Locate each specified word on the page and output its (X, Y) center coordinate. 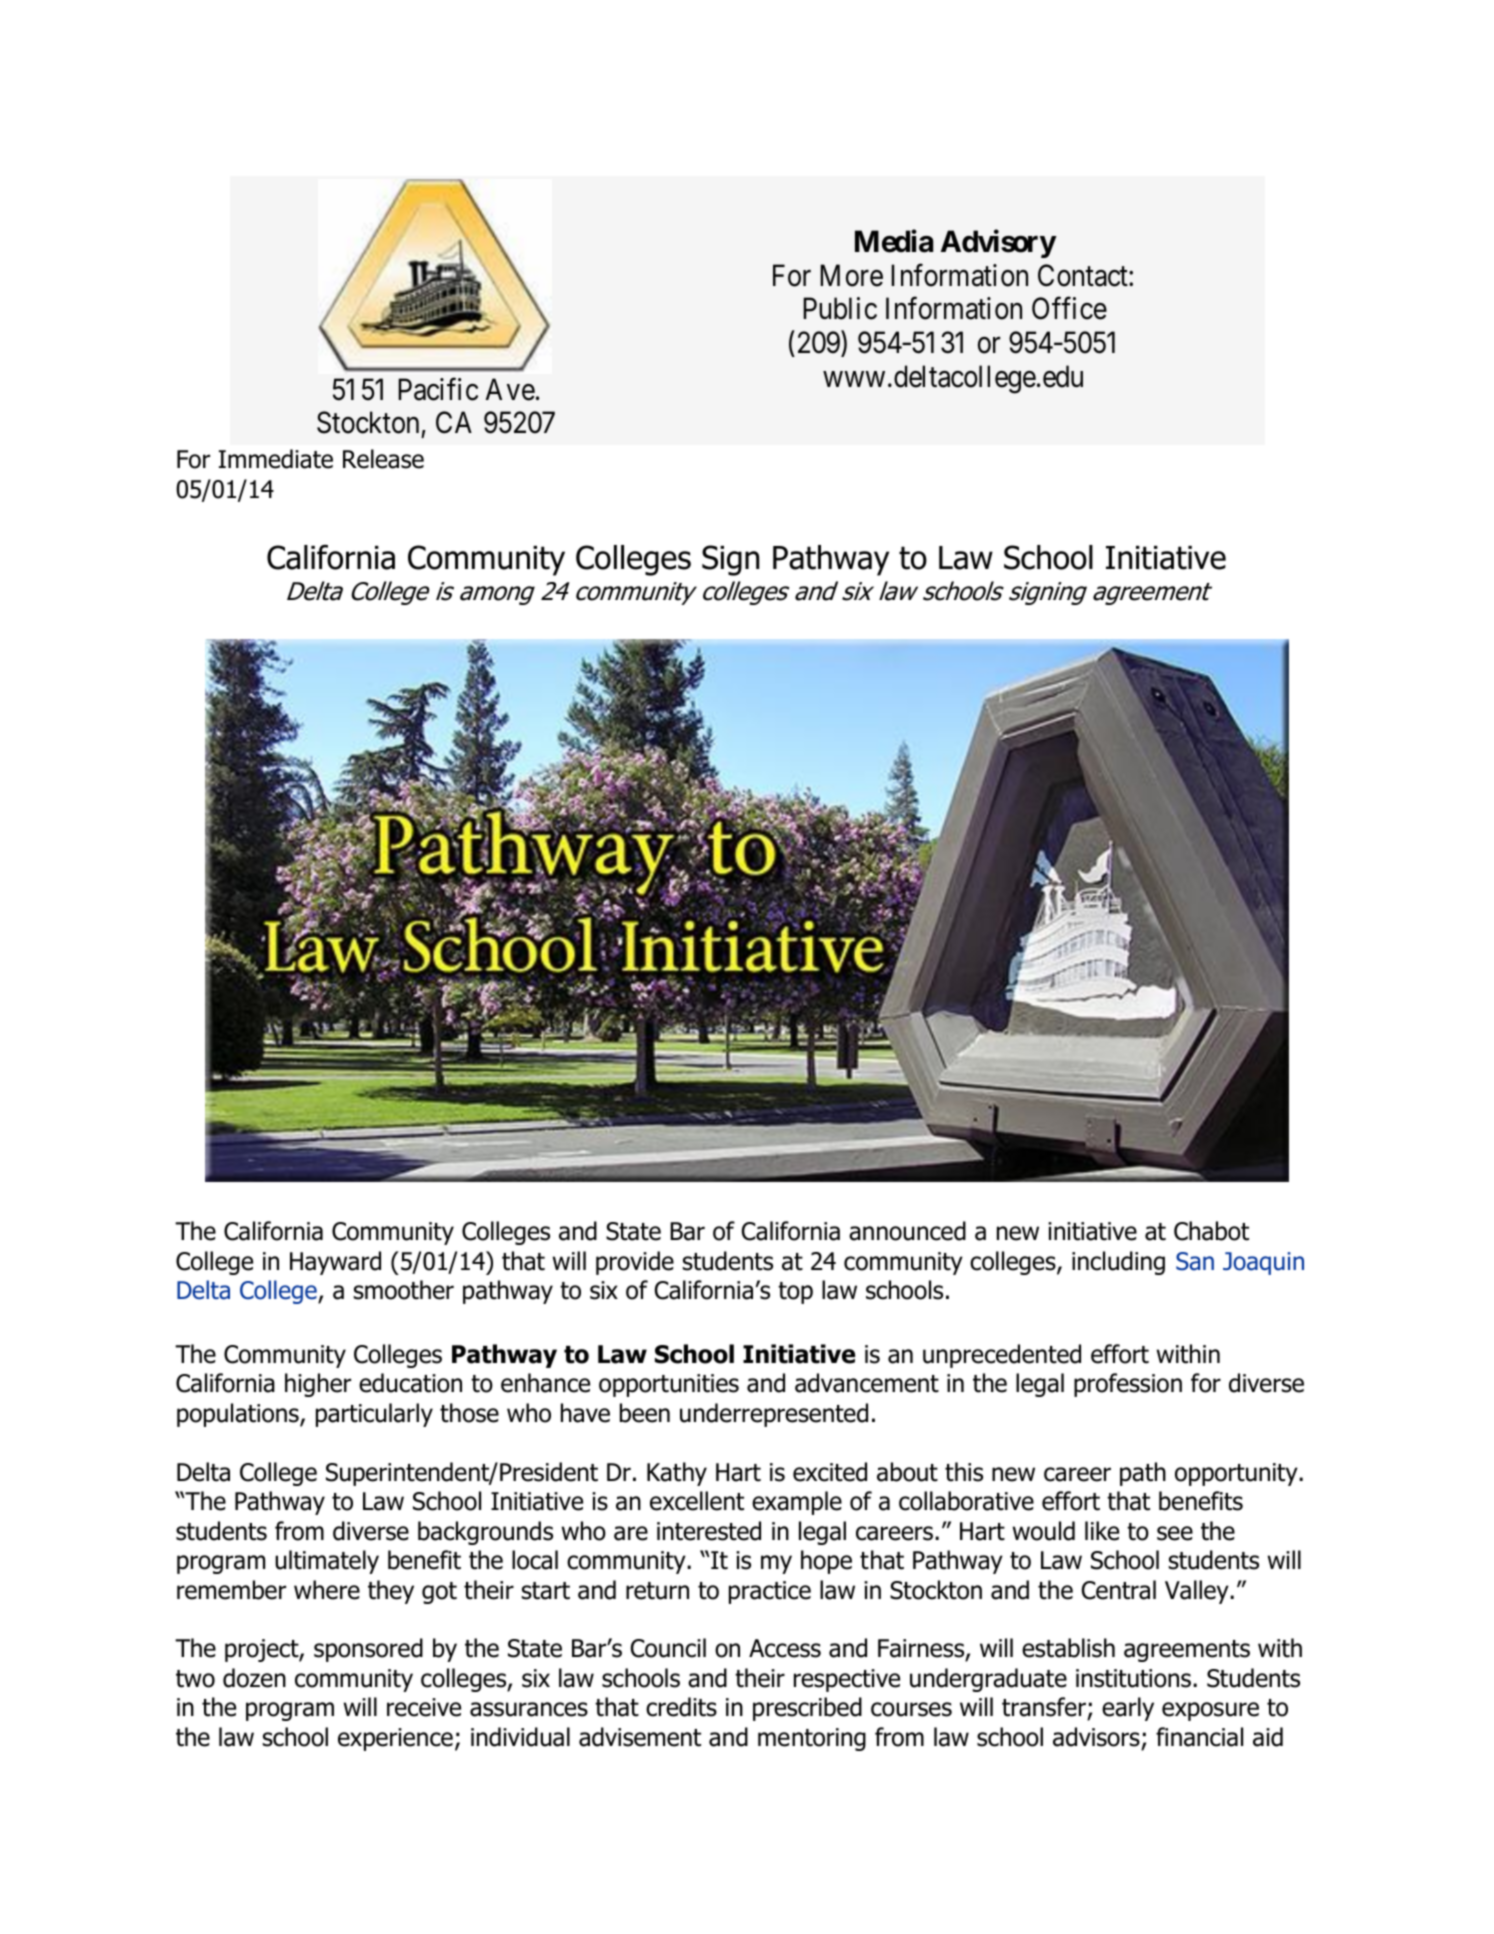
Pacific (438, 389)
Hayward (335, 1263)
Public (840, 308)
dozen (254, 1678)
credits (681, 1707)
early (1128, 1709)
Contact (1084, 275)
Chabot (1211, 1231)
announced (907, 1231)
